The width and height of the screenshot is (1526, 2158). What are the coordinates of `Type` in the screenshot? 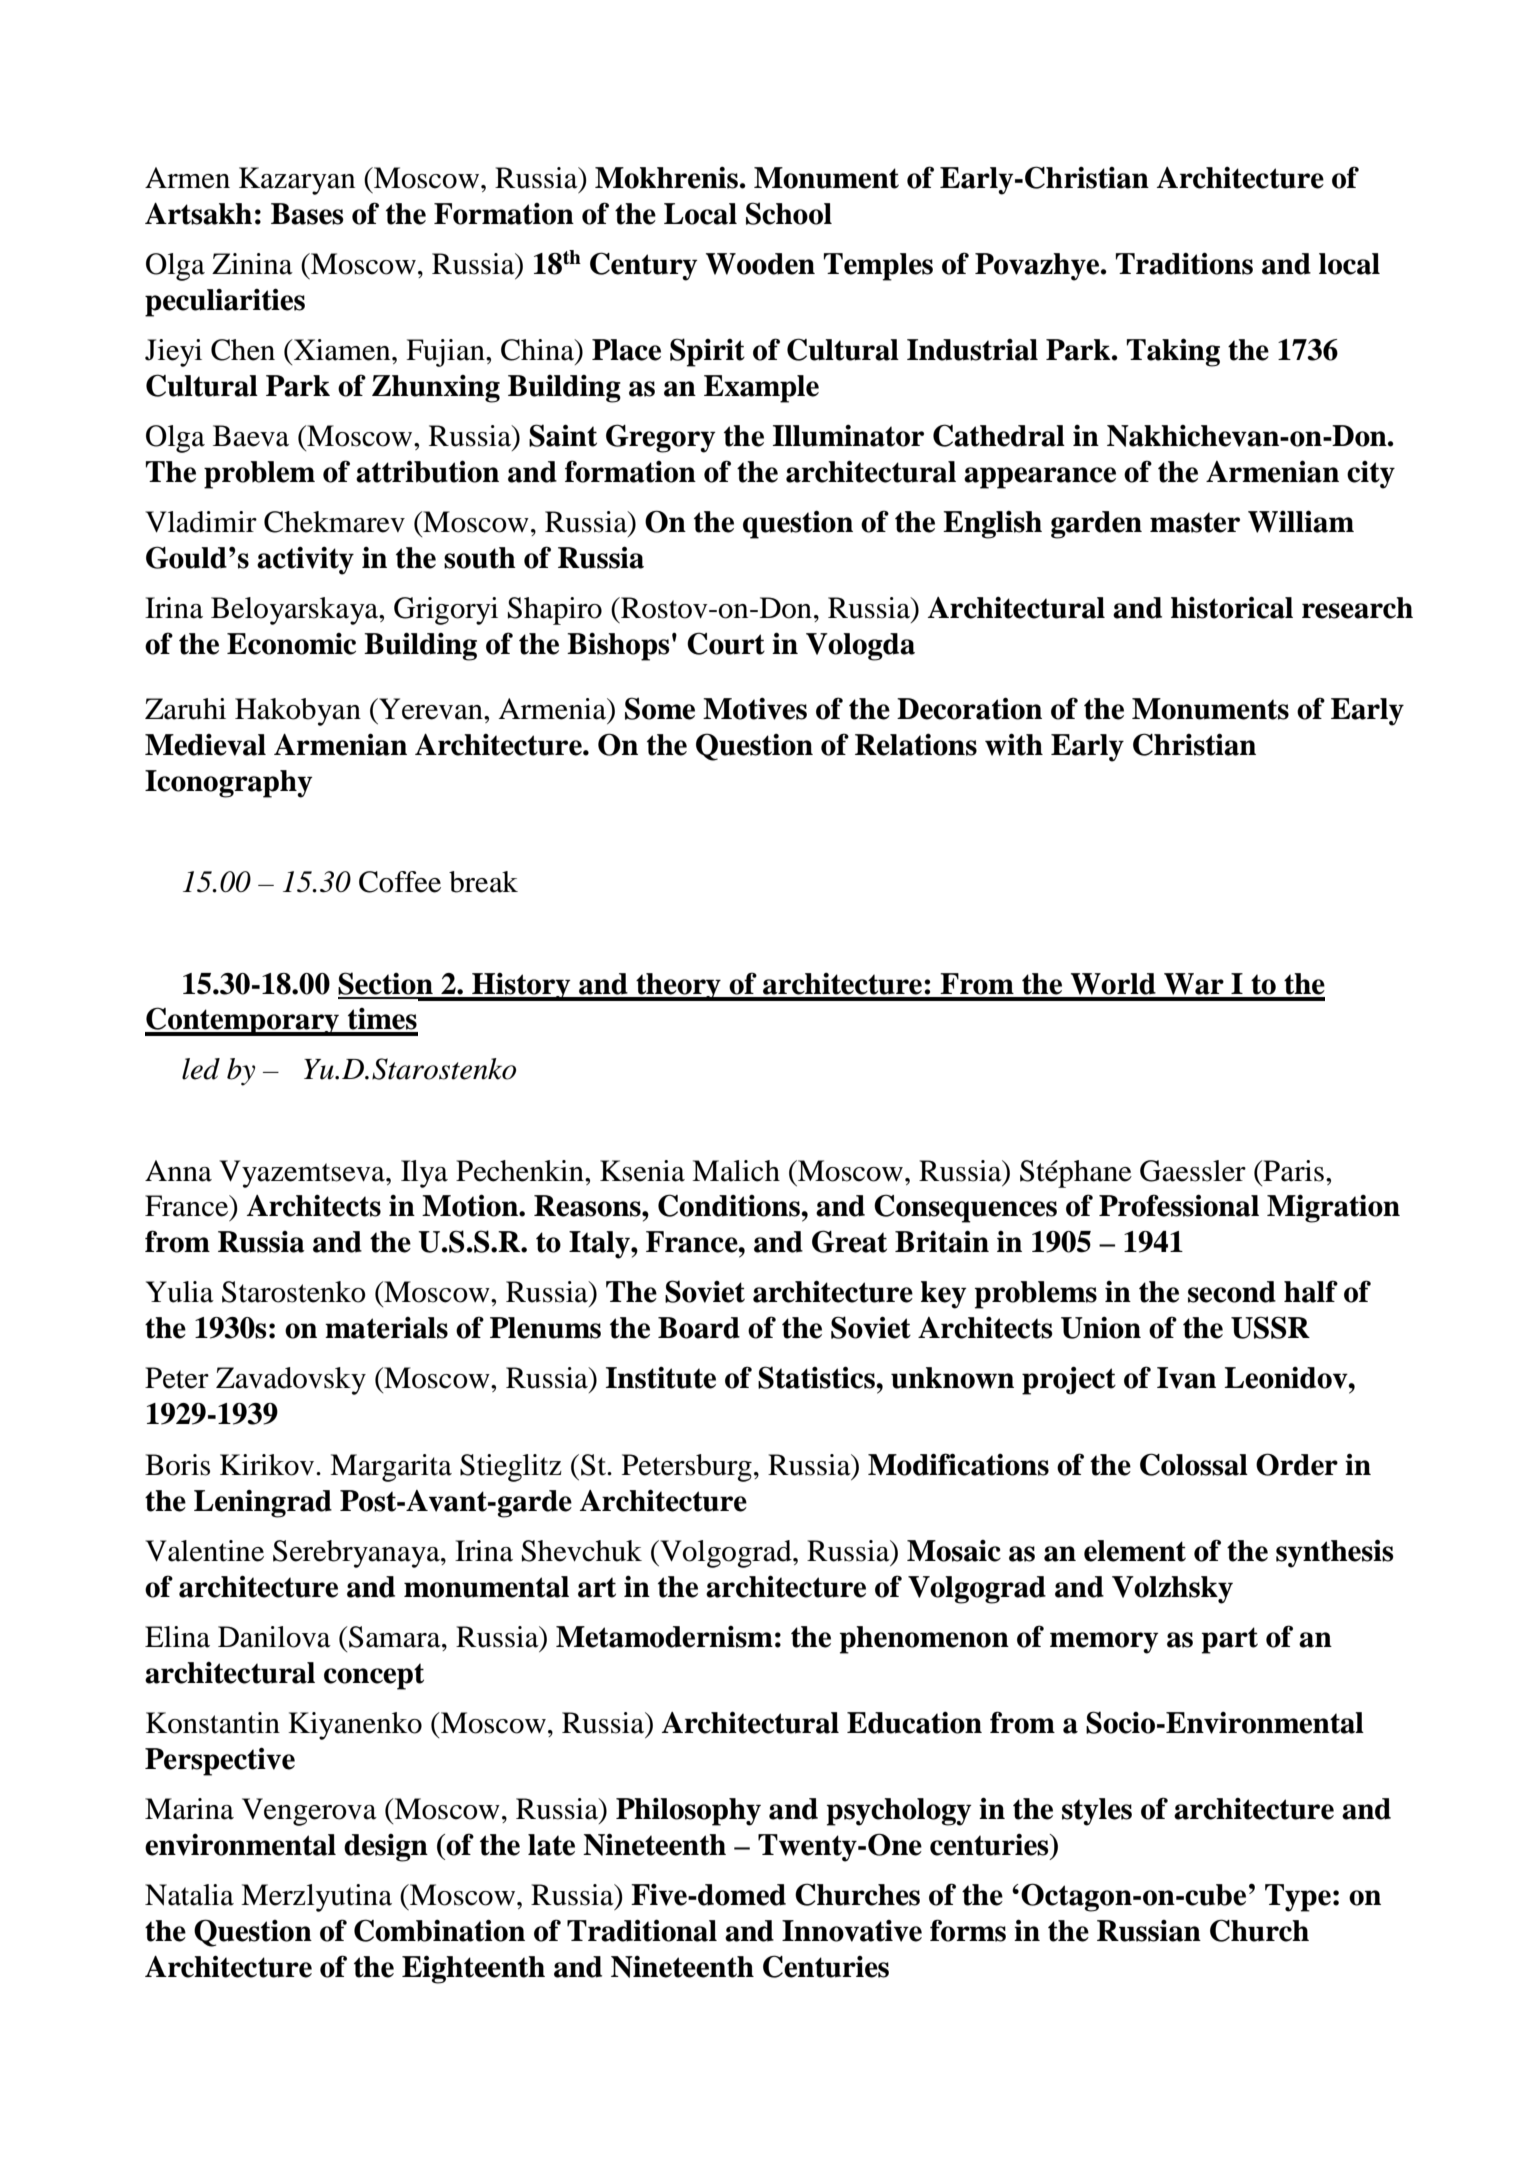 It's located at (1298, 1898).
